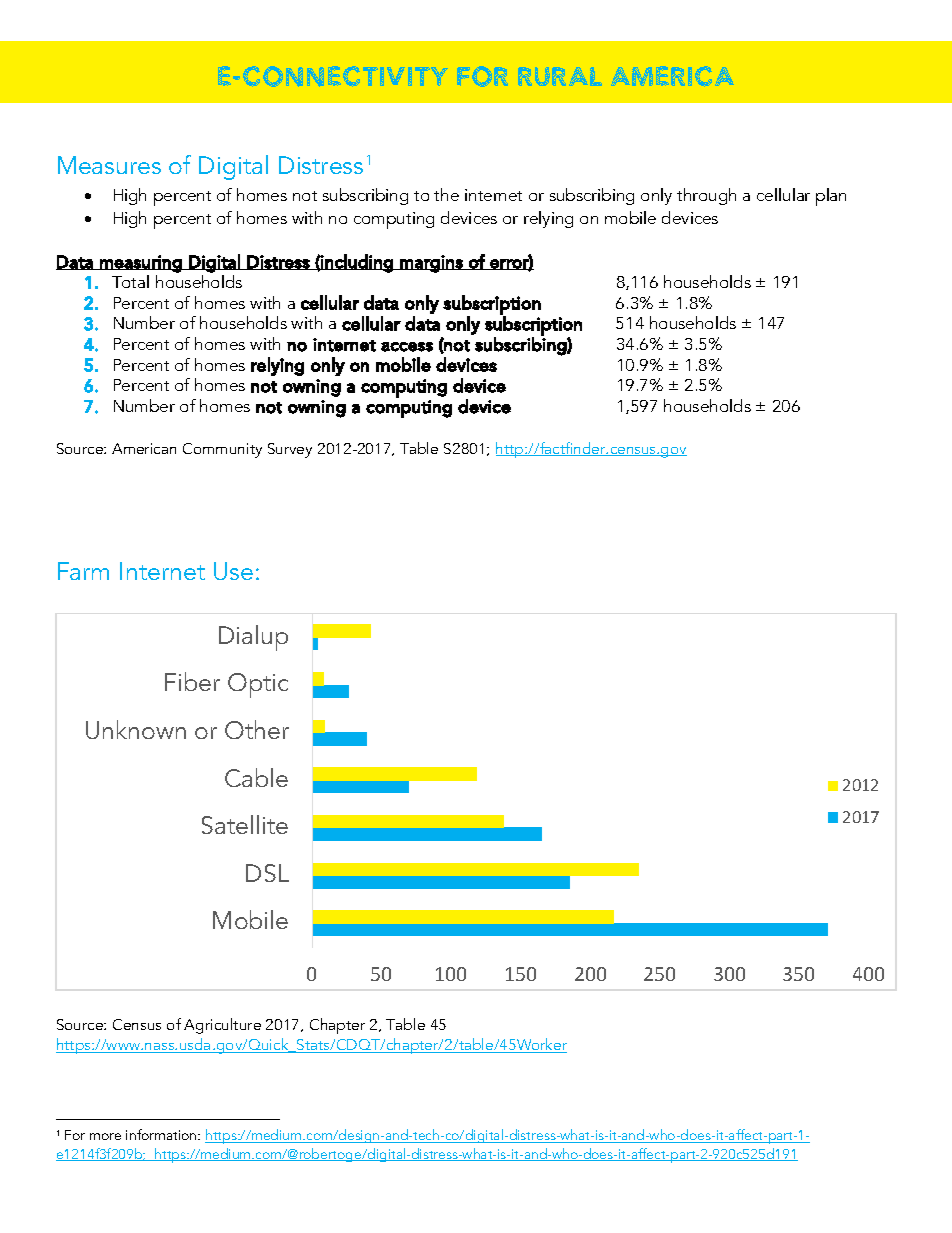 This screenshot has height=1233, width=952. What do you see at coordinates (706, 196) in the screenshot?
I see `through` at bounding box center [706, 196].
